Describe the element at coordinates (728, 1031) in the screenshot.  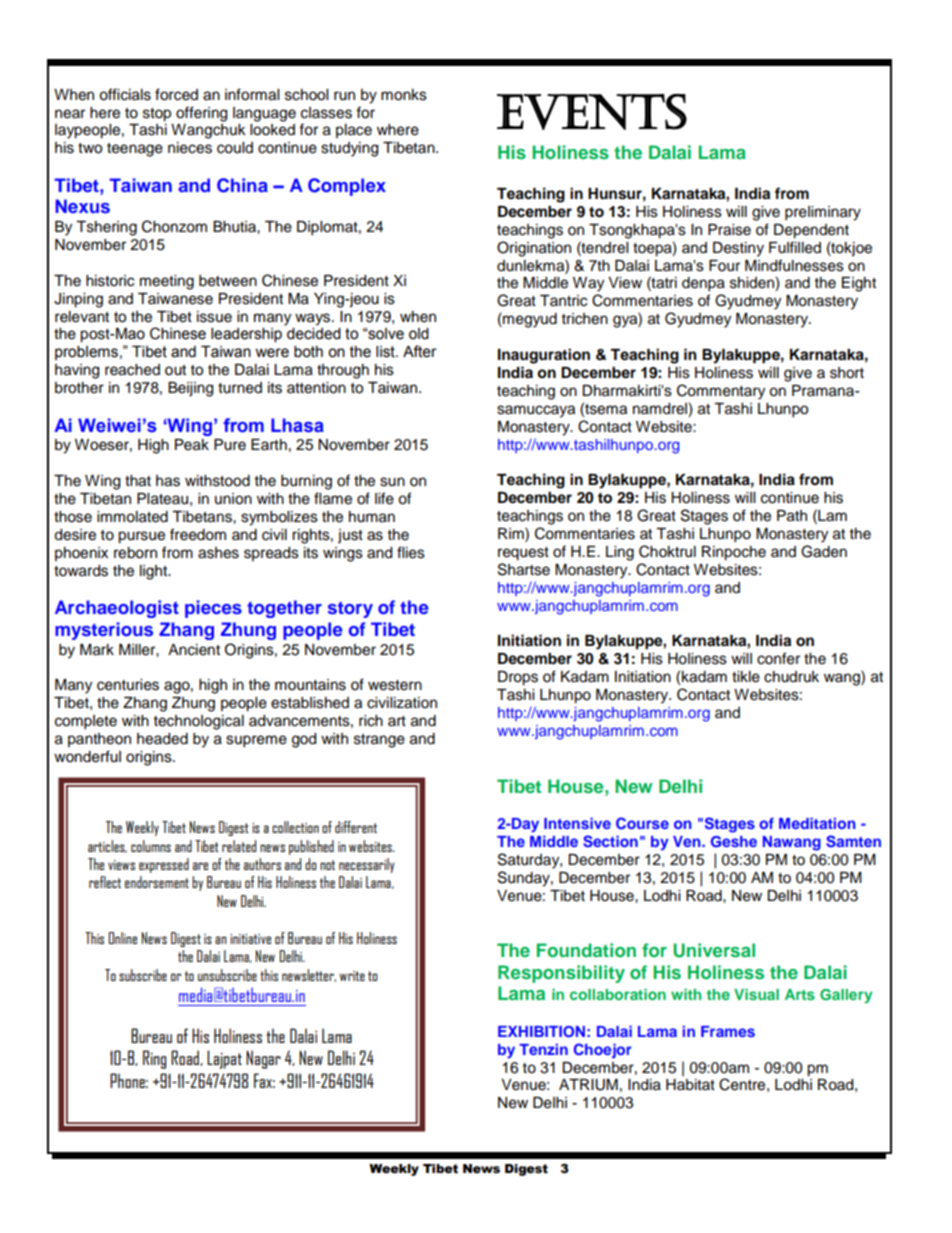
I see `Frames` at that location.
